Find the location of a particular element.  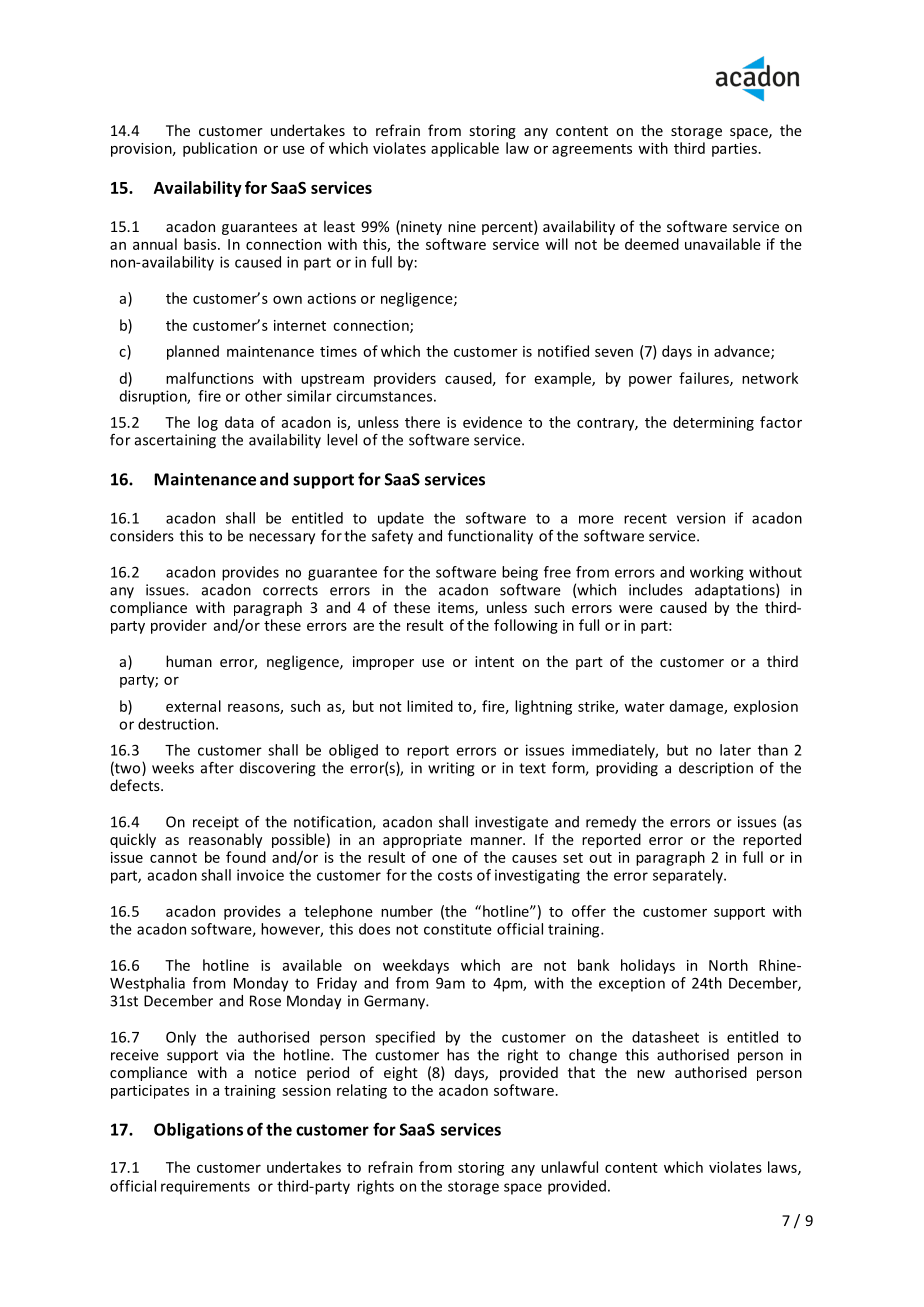

applicable is located at coordinates (465, 149).
